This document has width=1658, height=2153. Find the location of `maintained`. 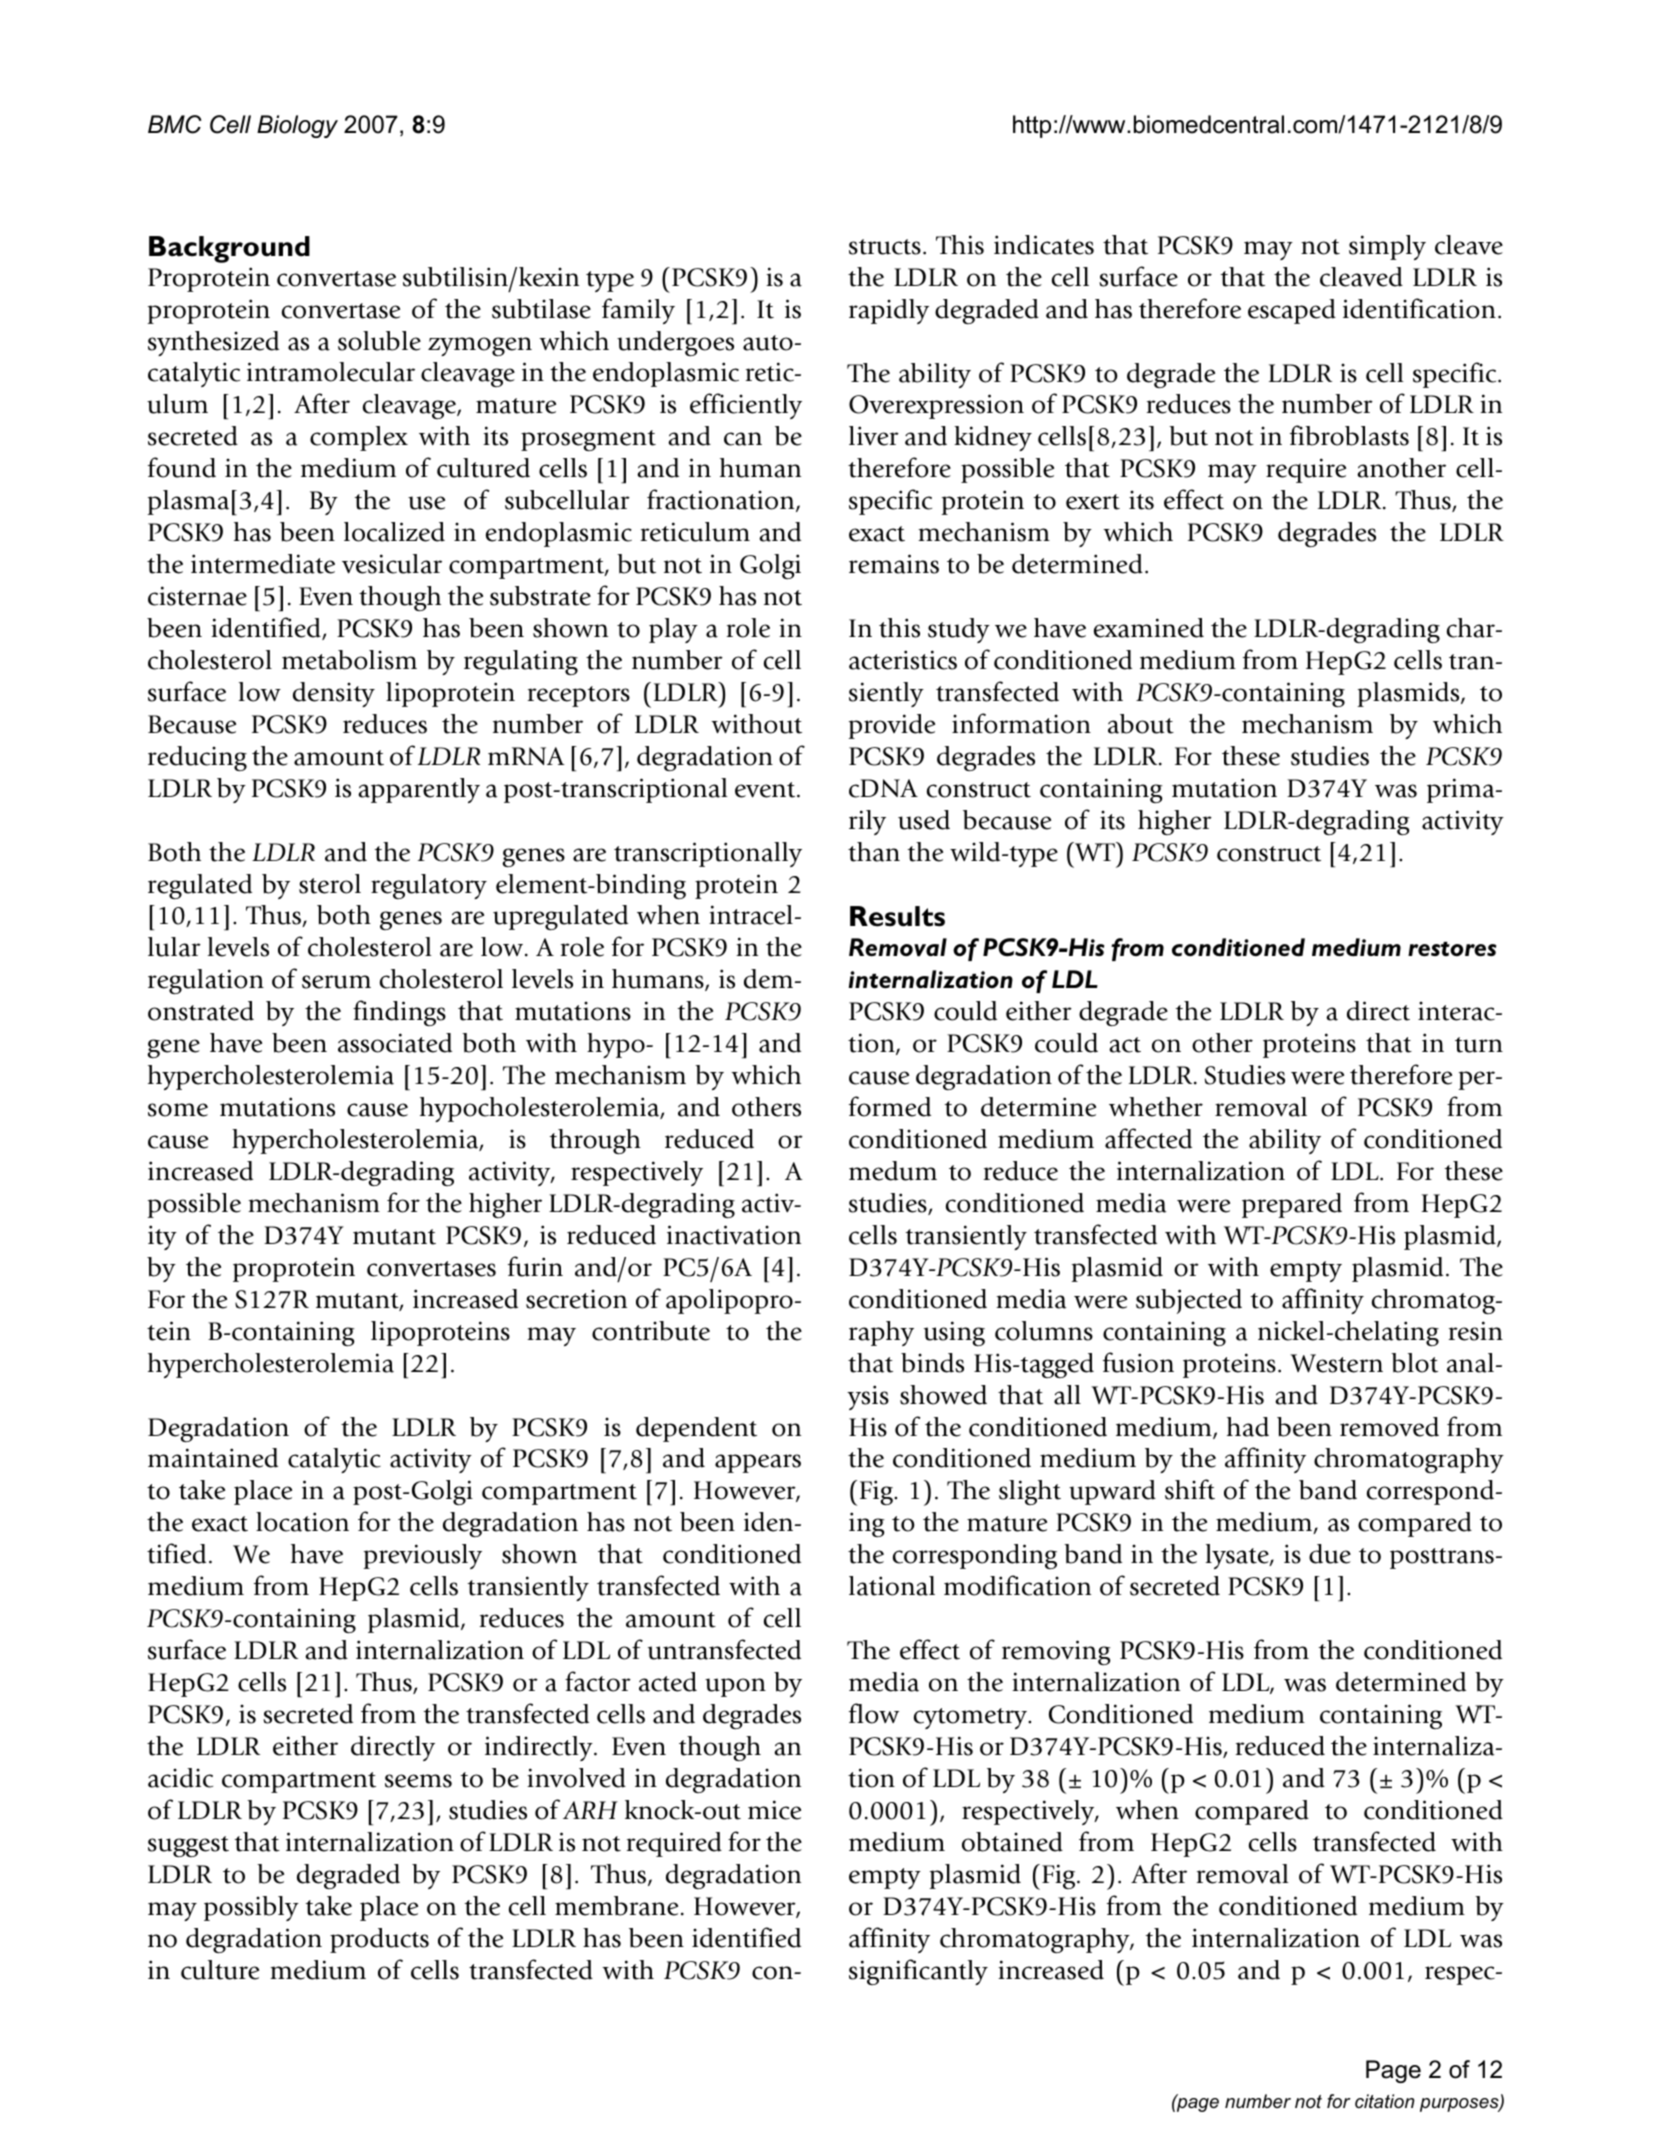

maintained is located at coordinates (213, 1458).
